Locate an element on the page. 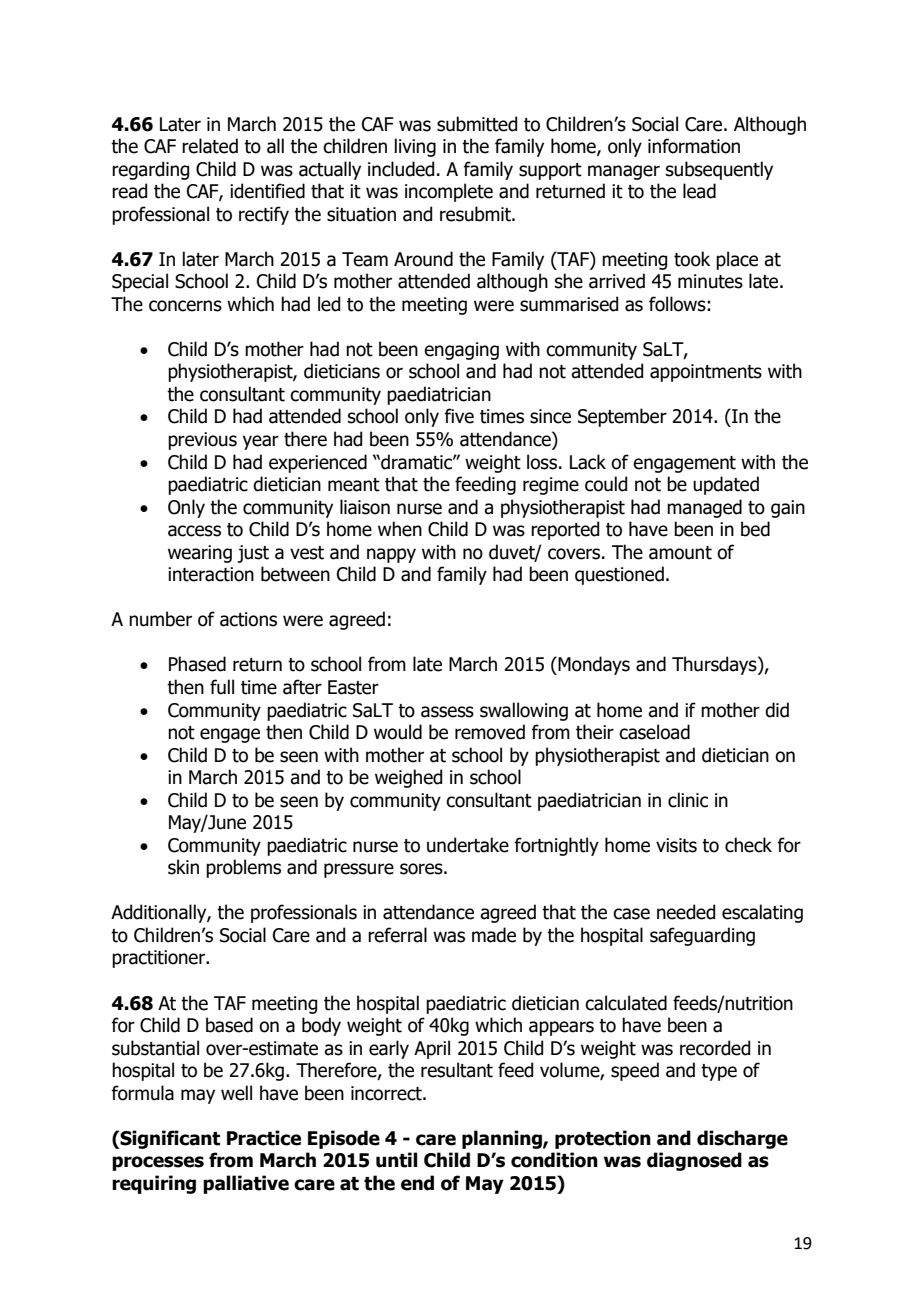  processes is located at coordinates (158, 1163).
